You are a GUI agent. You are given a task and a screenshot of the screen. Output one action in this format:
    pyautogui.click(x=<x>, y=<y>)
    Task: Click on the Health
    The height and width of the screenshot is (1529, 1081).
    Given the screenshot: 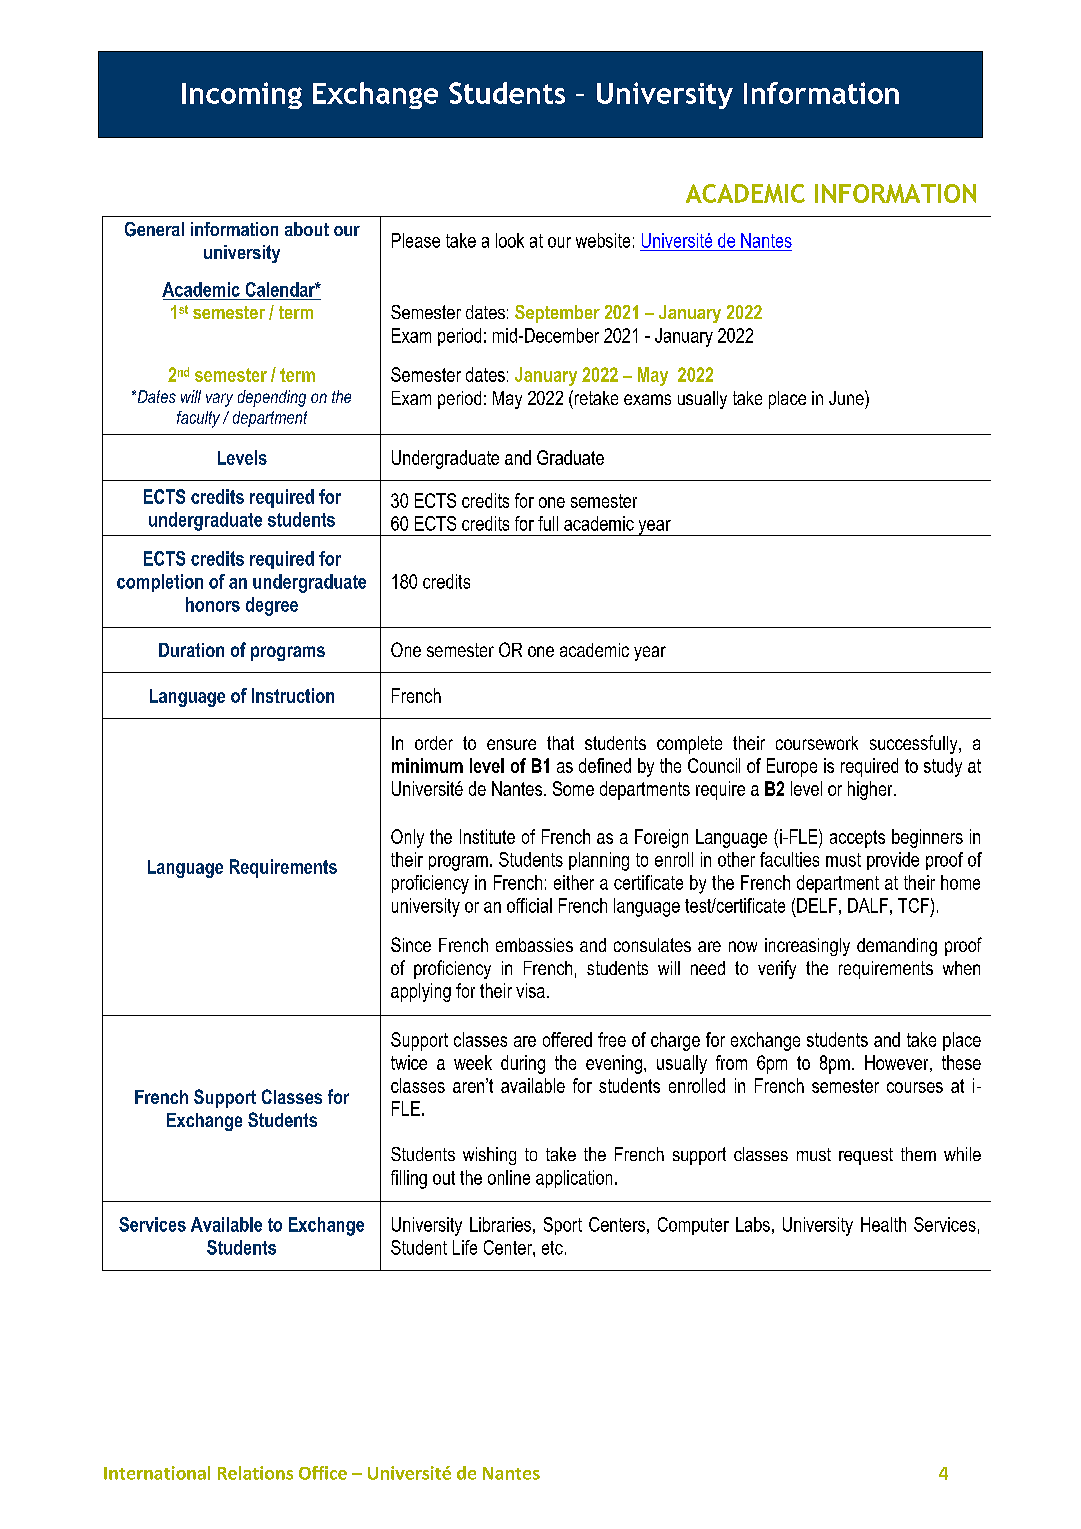 What is the action you would take?
    pyautogui.click(x=883, y=1224)
